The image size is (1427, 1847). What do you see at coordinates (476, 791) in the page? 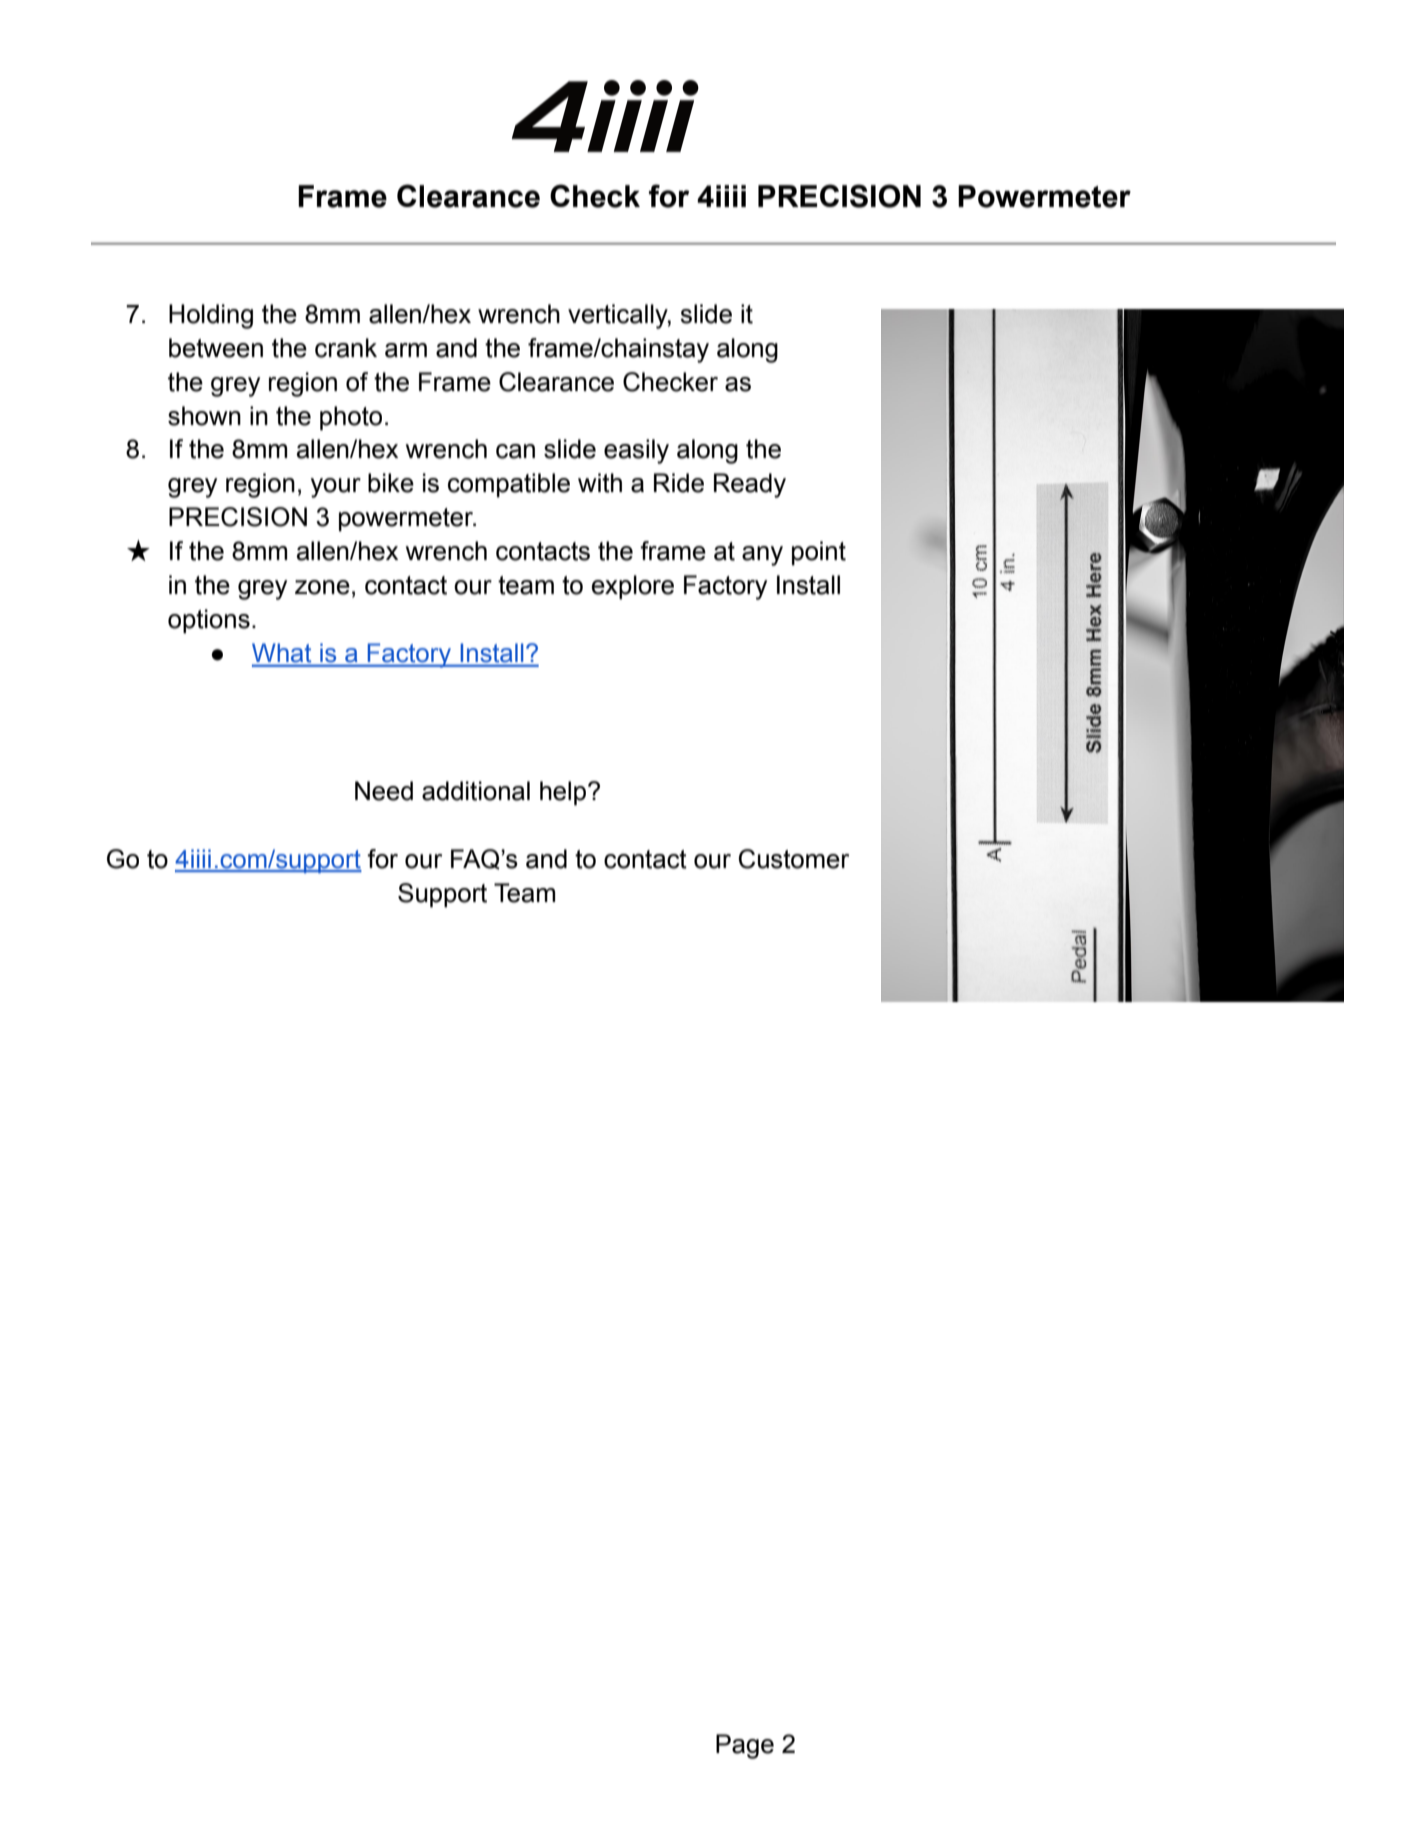
I see `additional` at bounding box center [476, 791].
